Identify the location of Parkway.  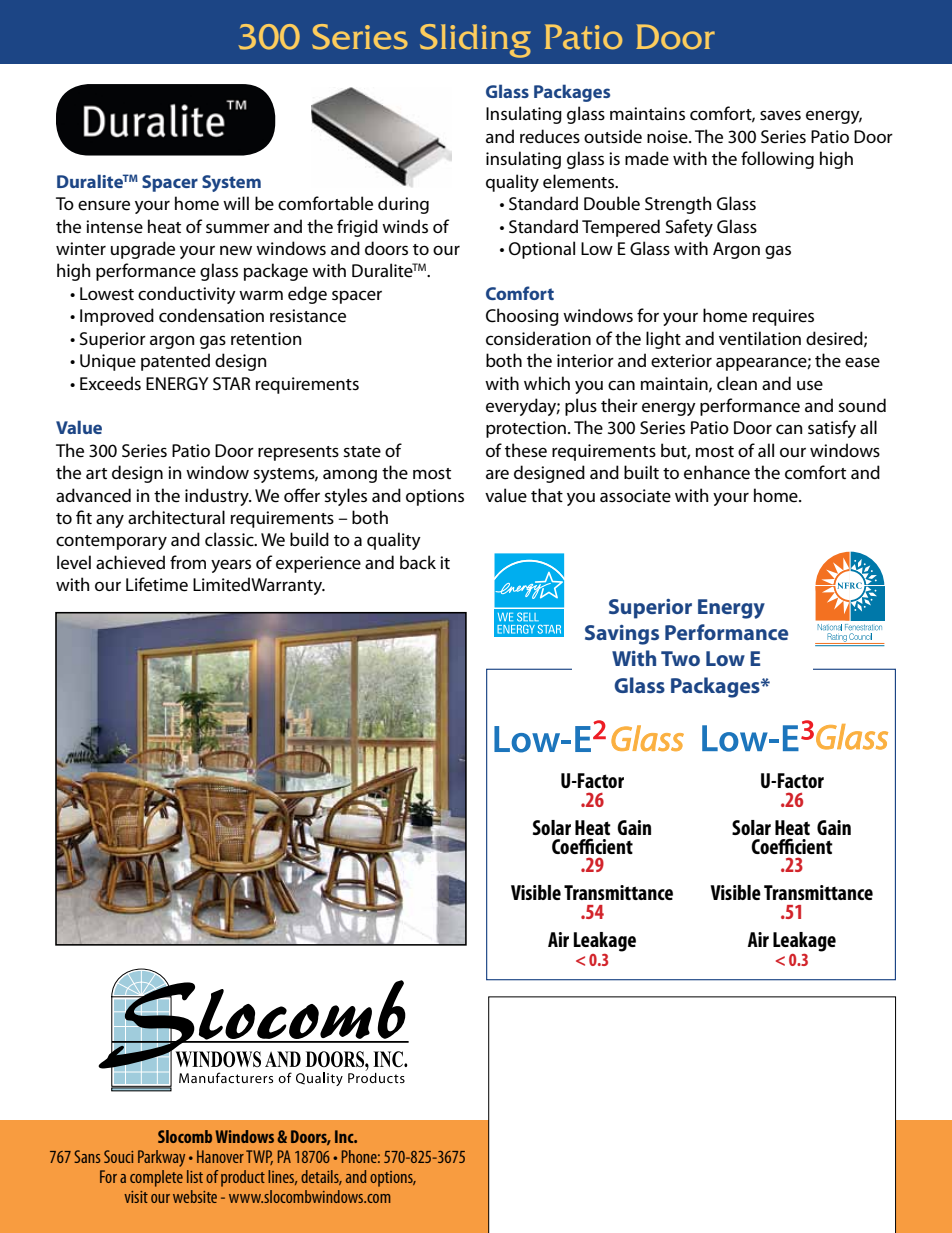
(161, 1158).
